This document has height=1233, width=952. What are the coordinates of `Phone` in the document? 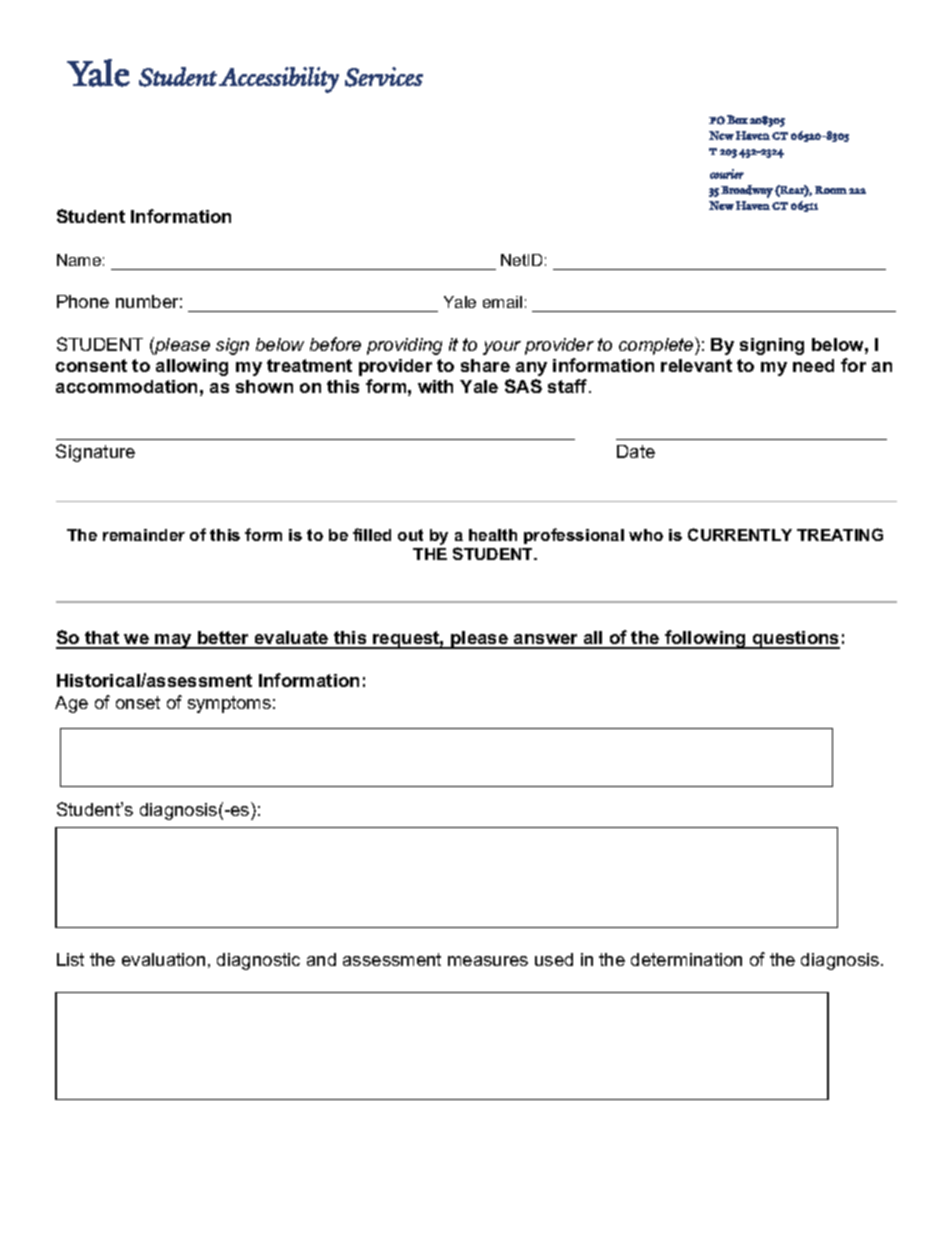 It's located at (83, 301).
